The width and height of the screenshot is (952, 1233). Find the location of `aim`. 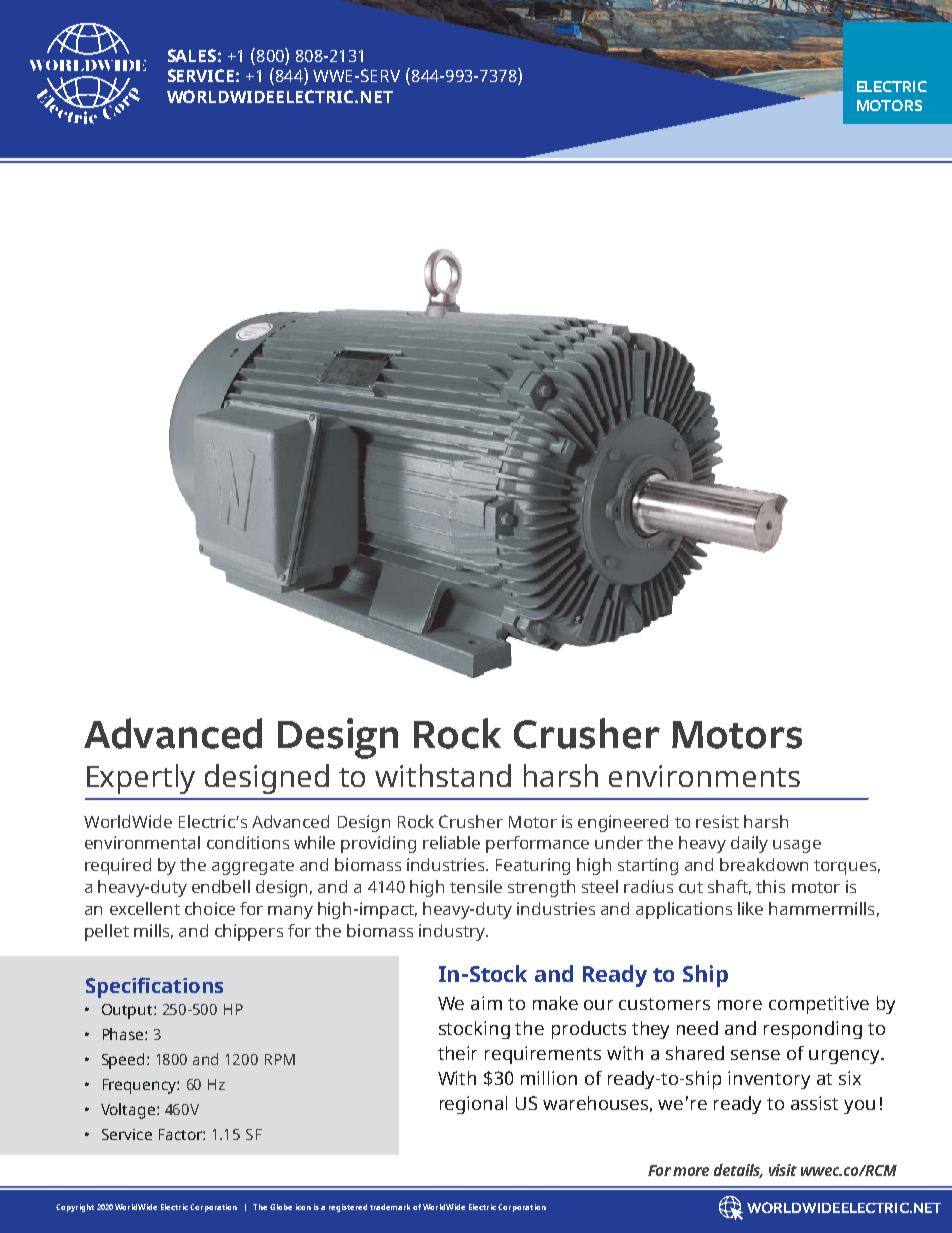

aim is located at coordinates (486, 1003).
